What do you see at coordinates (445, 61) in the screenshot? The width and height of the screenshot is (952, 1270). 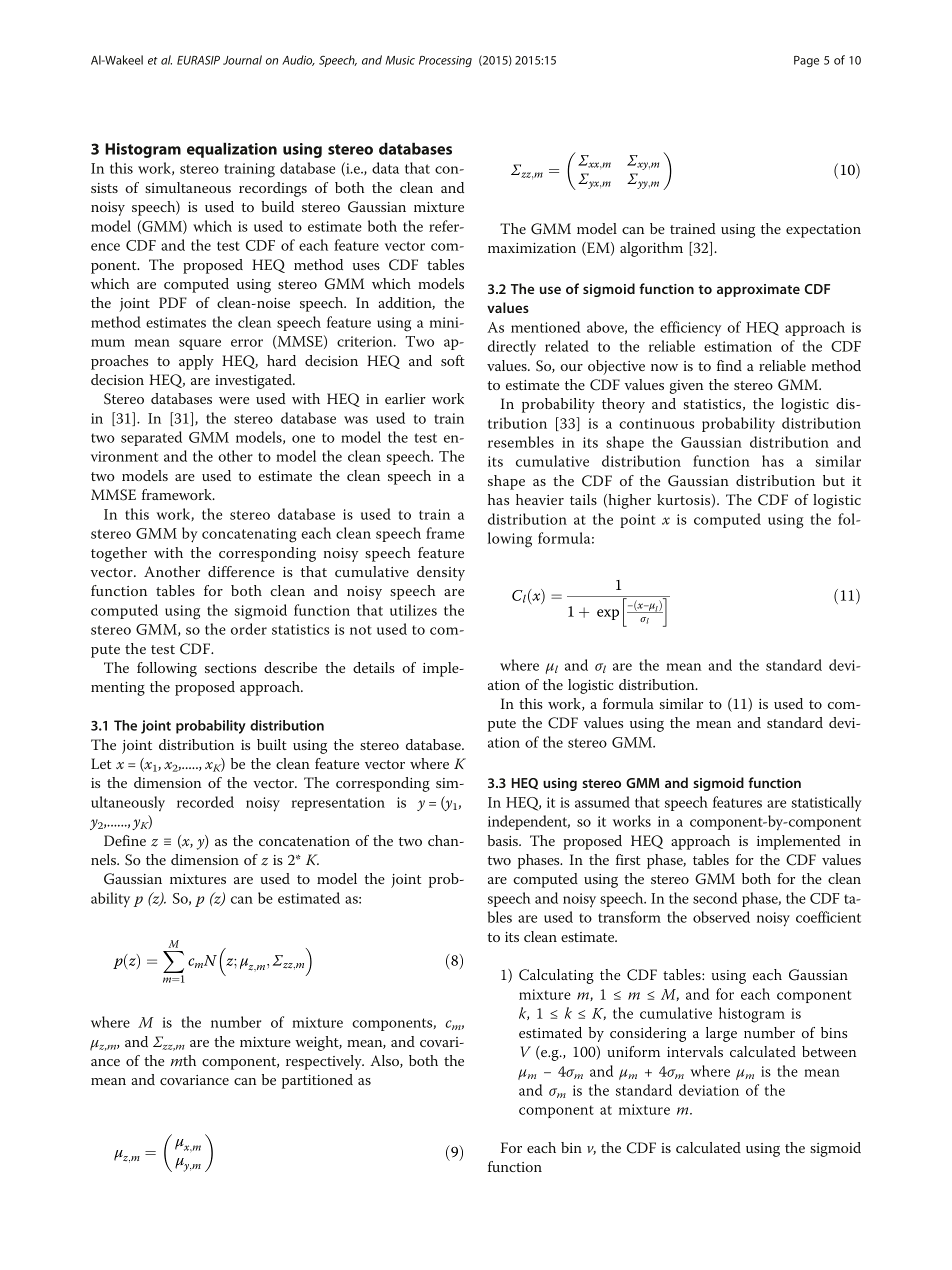 I see `Processing` at bounding box center [445, 61].
